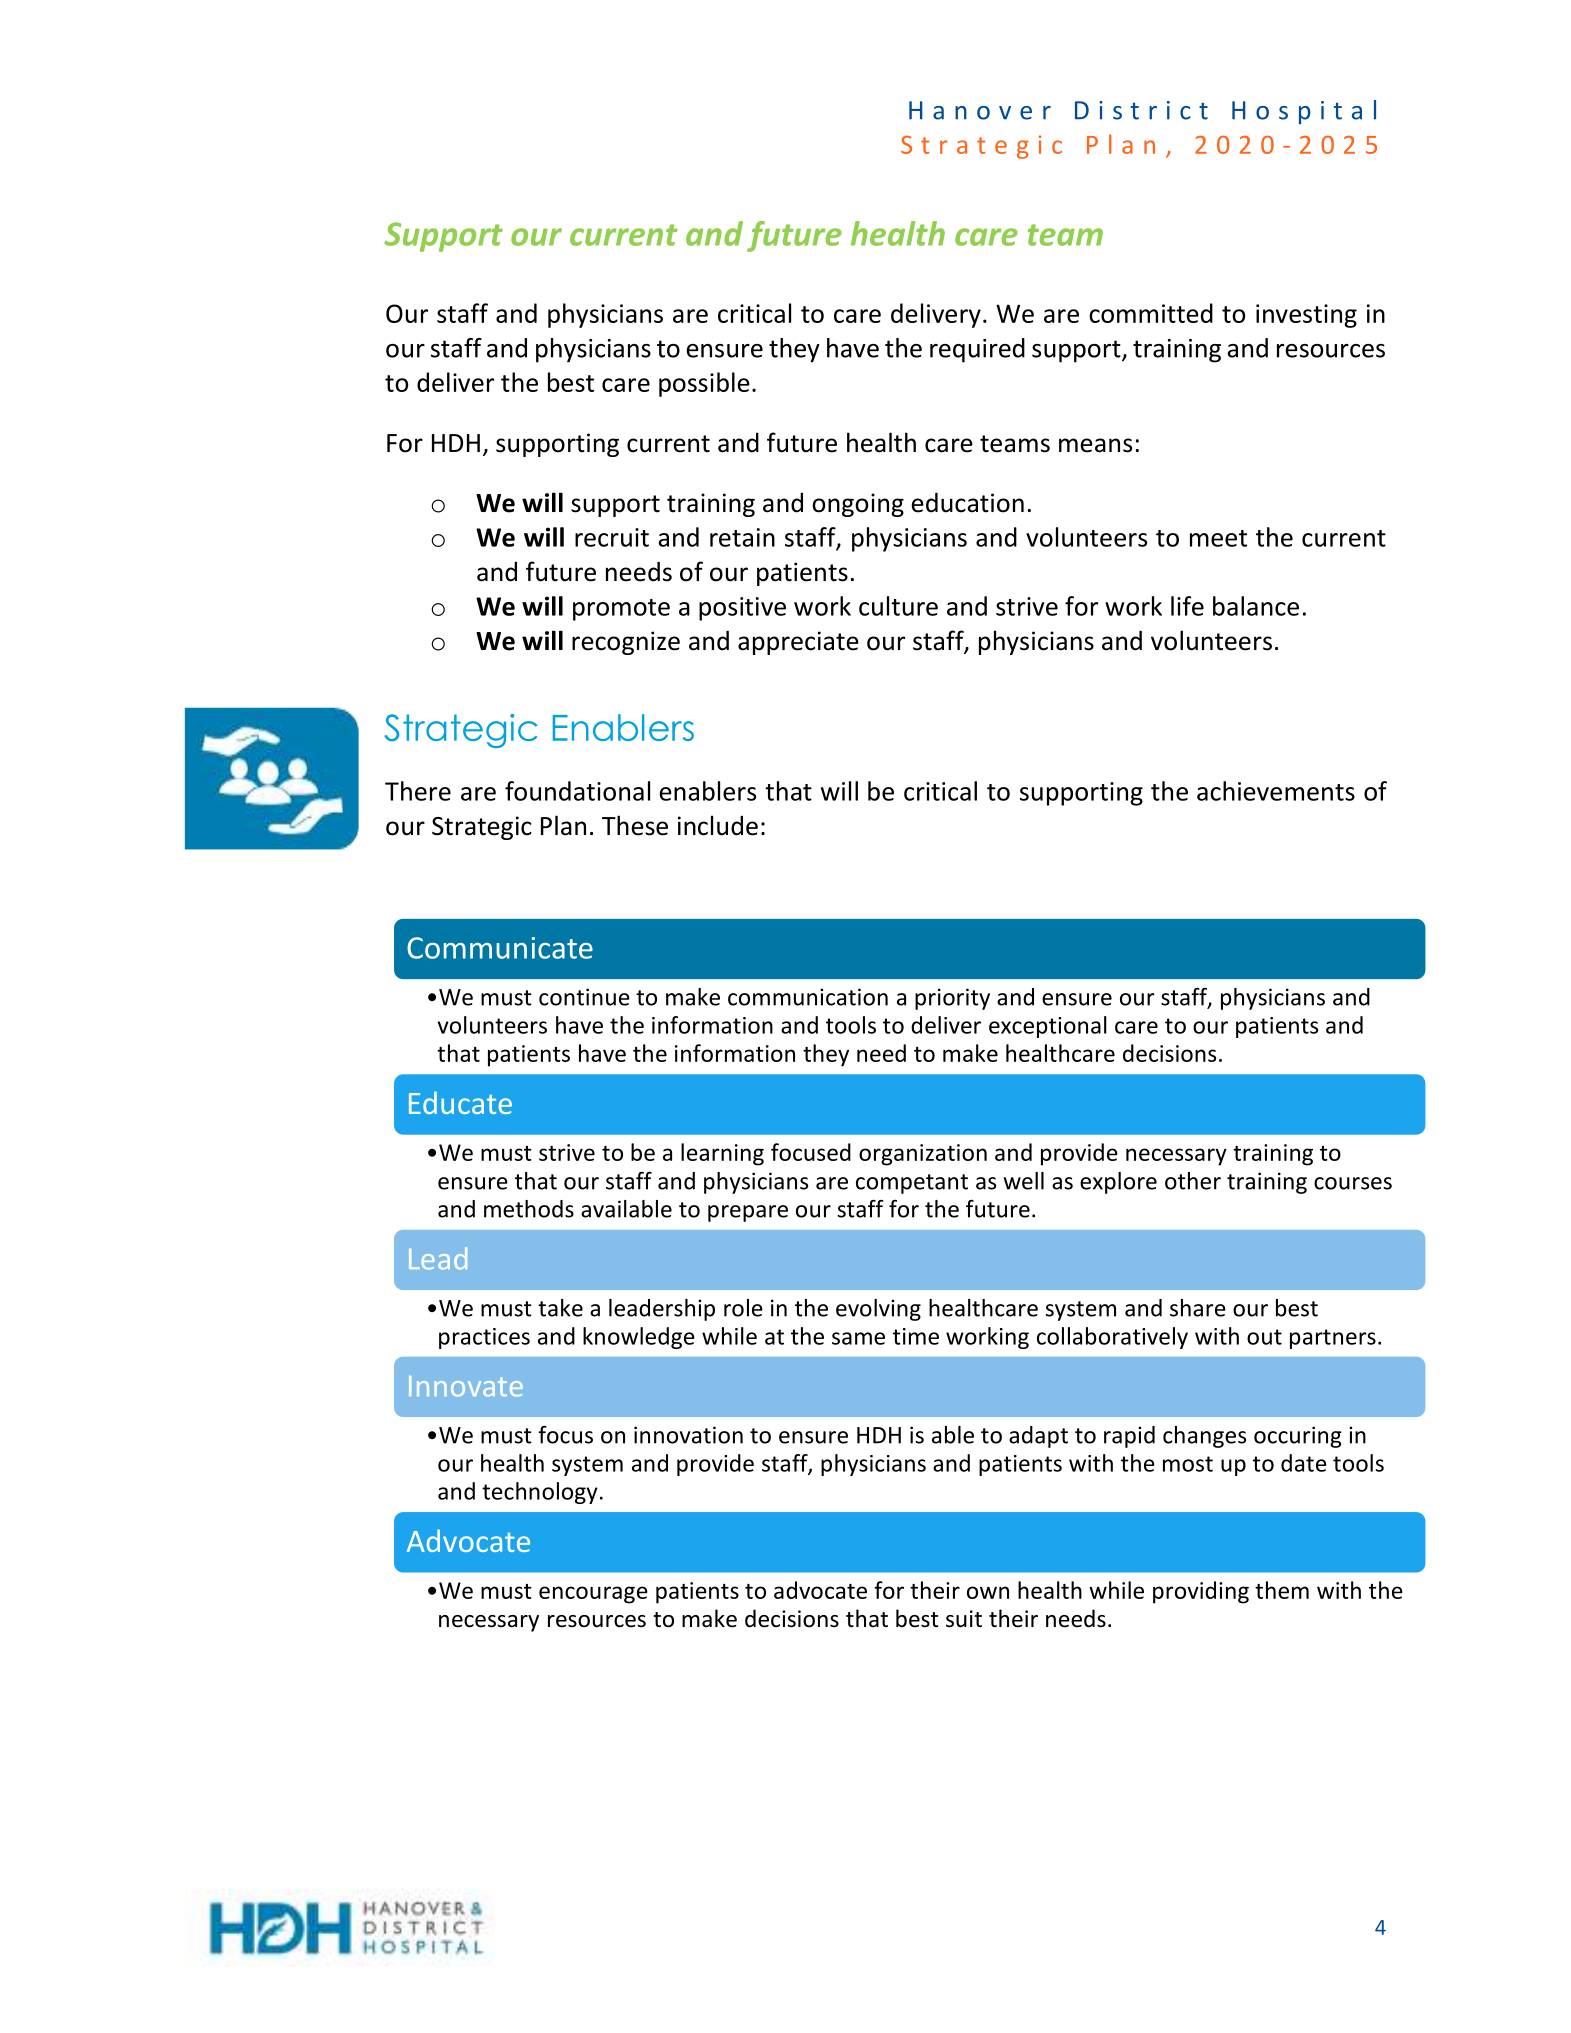  I want to click on balance, so click(1256, 606).
